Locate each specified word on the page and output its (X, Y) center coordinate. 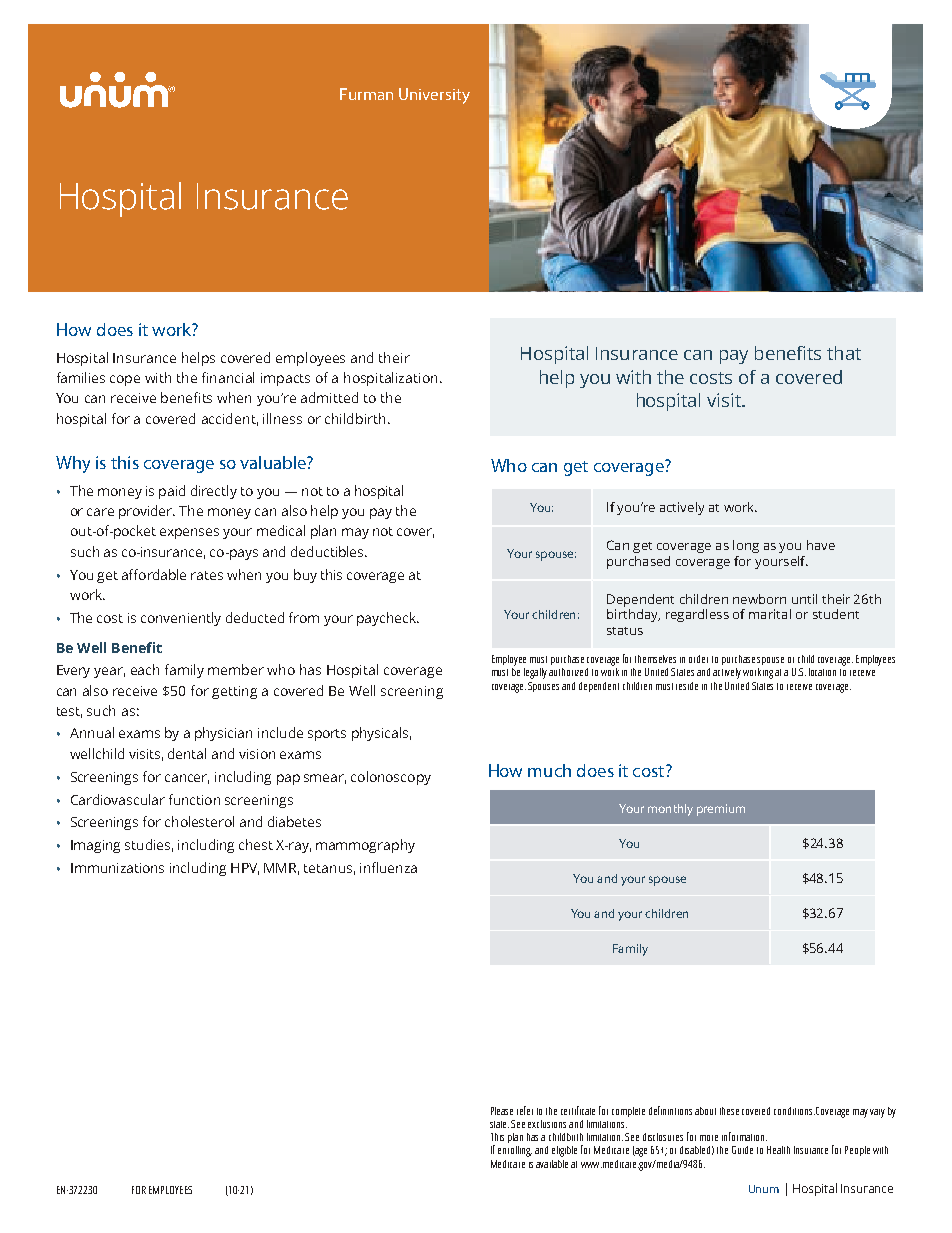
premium (721, 810)
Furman (366, 94)
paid (172, 492)
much (549, 770)
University (434, 96)
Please (502, 1111)
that (844, 353)
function (194, 799)
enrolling (515, 1151)
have (821, 545)
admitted (329, 397)
